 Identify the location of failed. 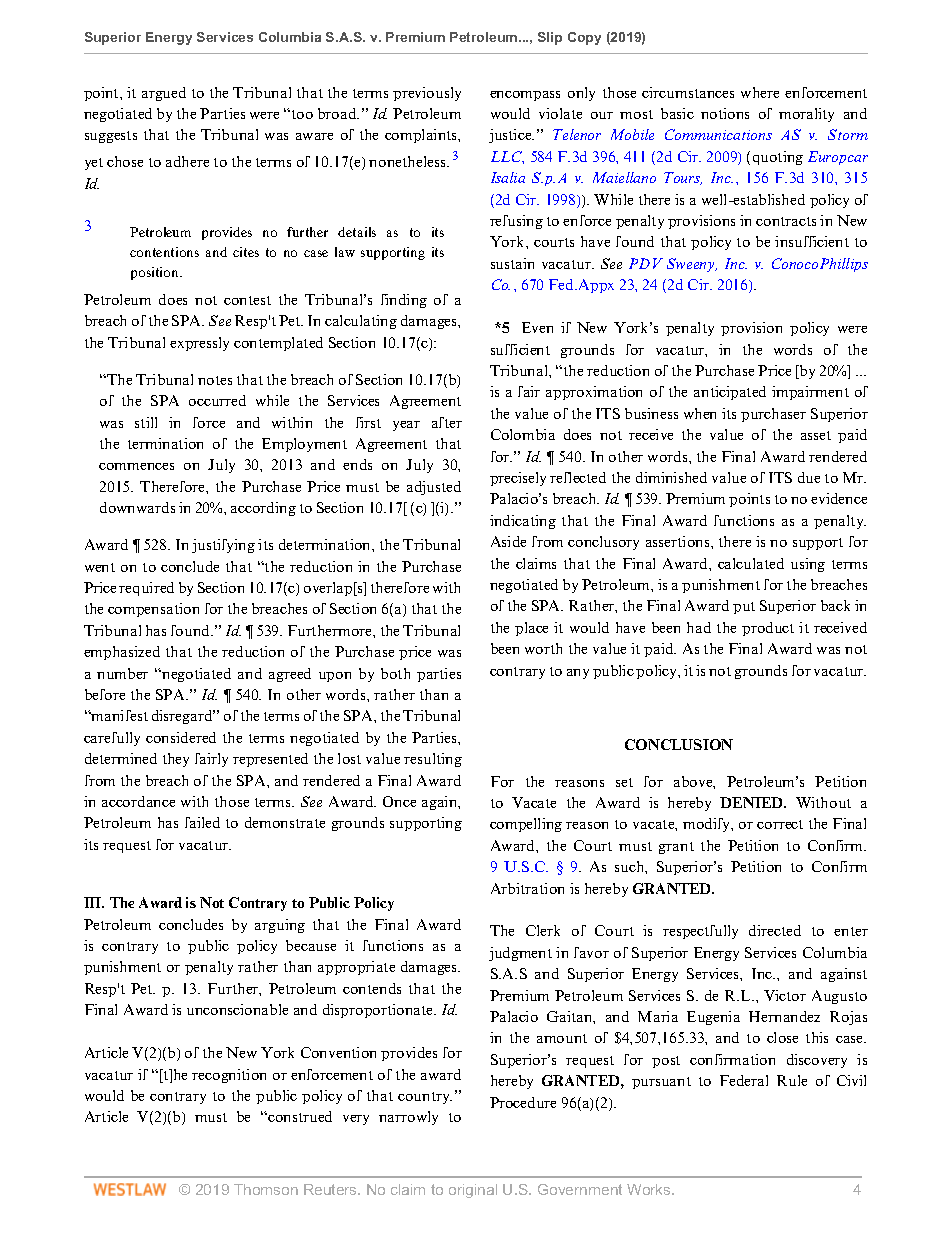
(202, 822).
